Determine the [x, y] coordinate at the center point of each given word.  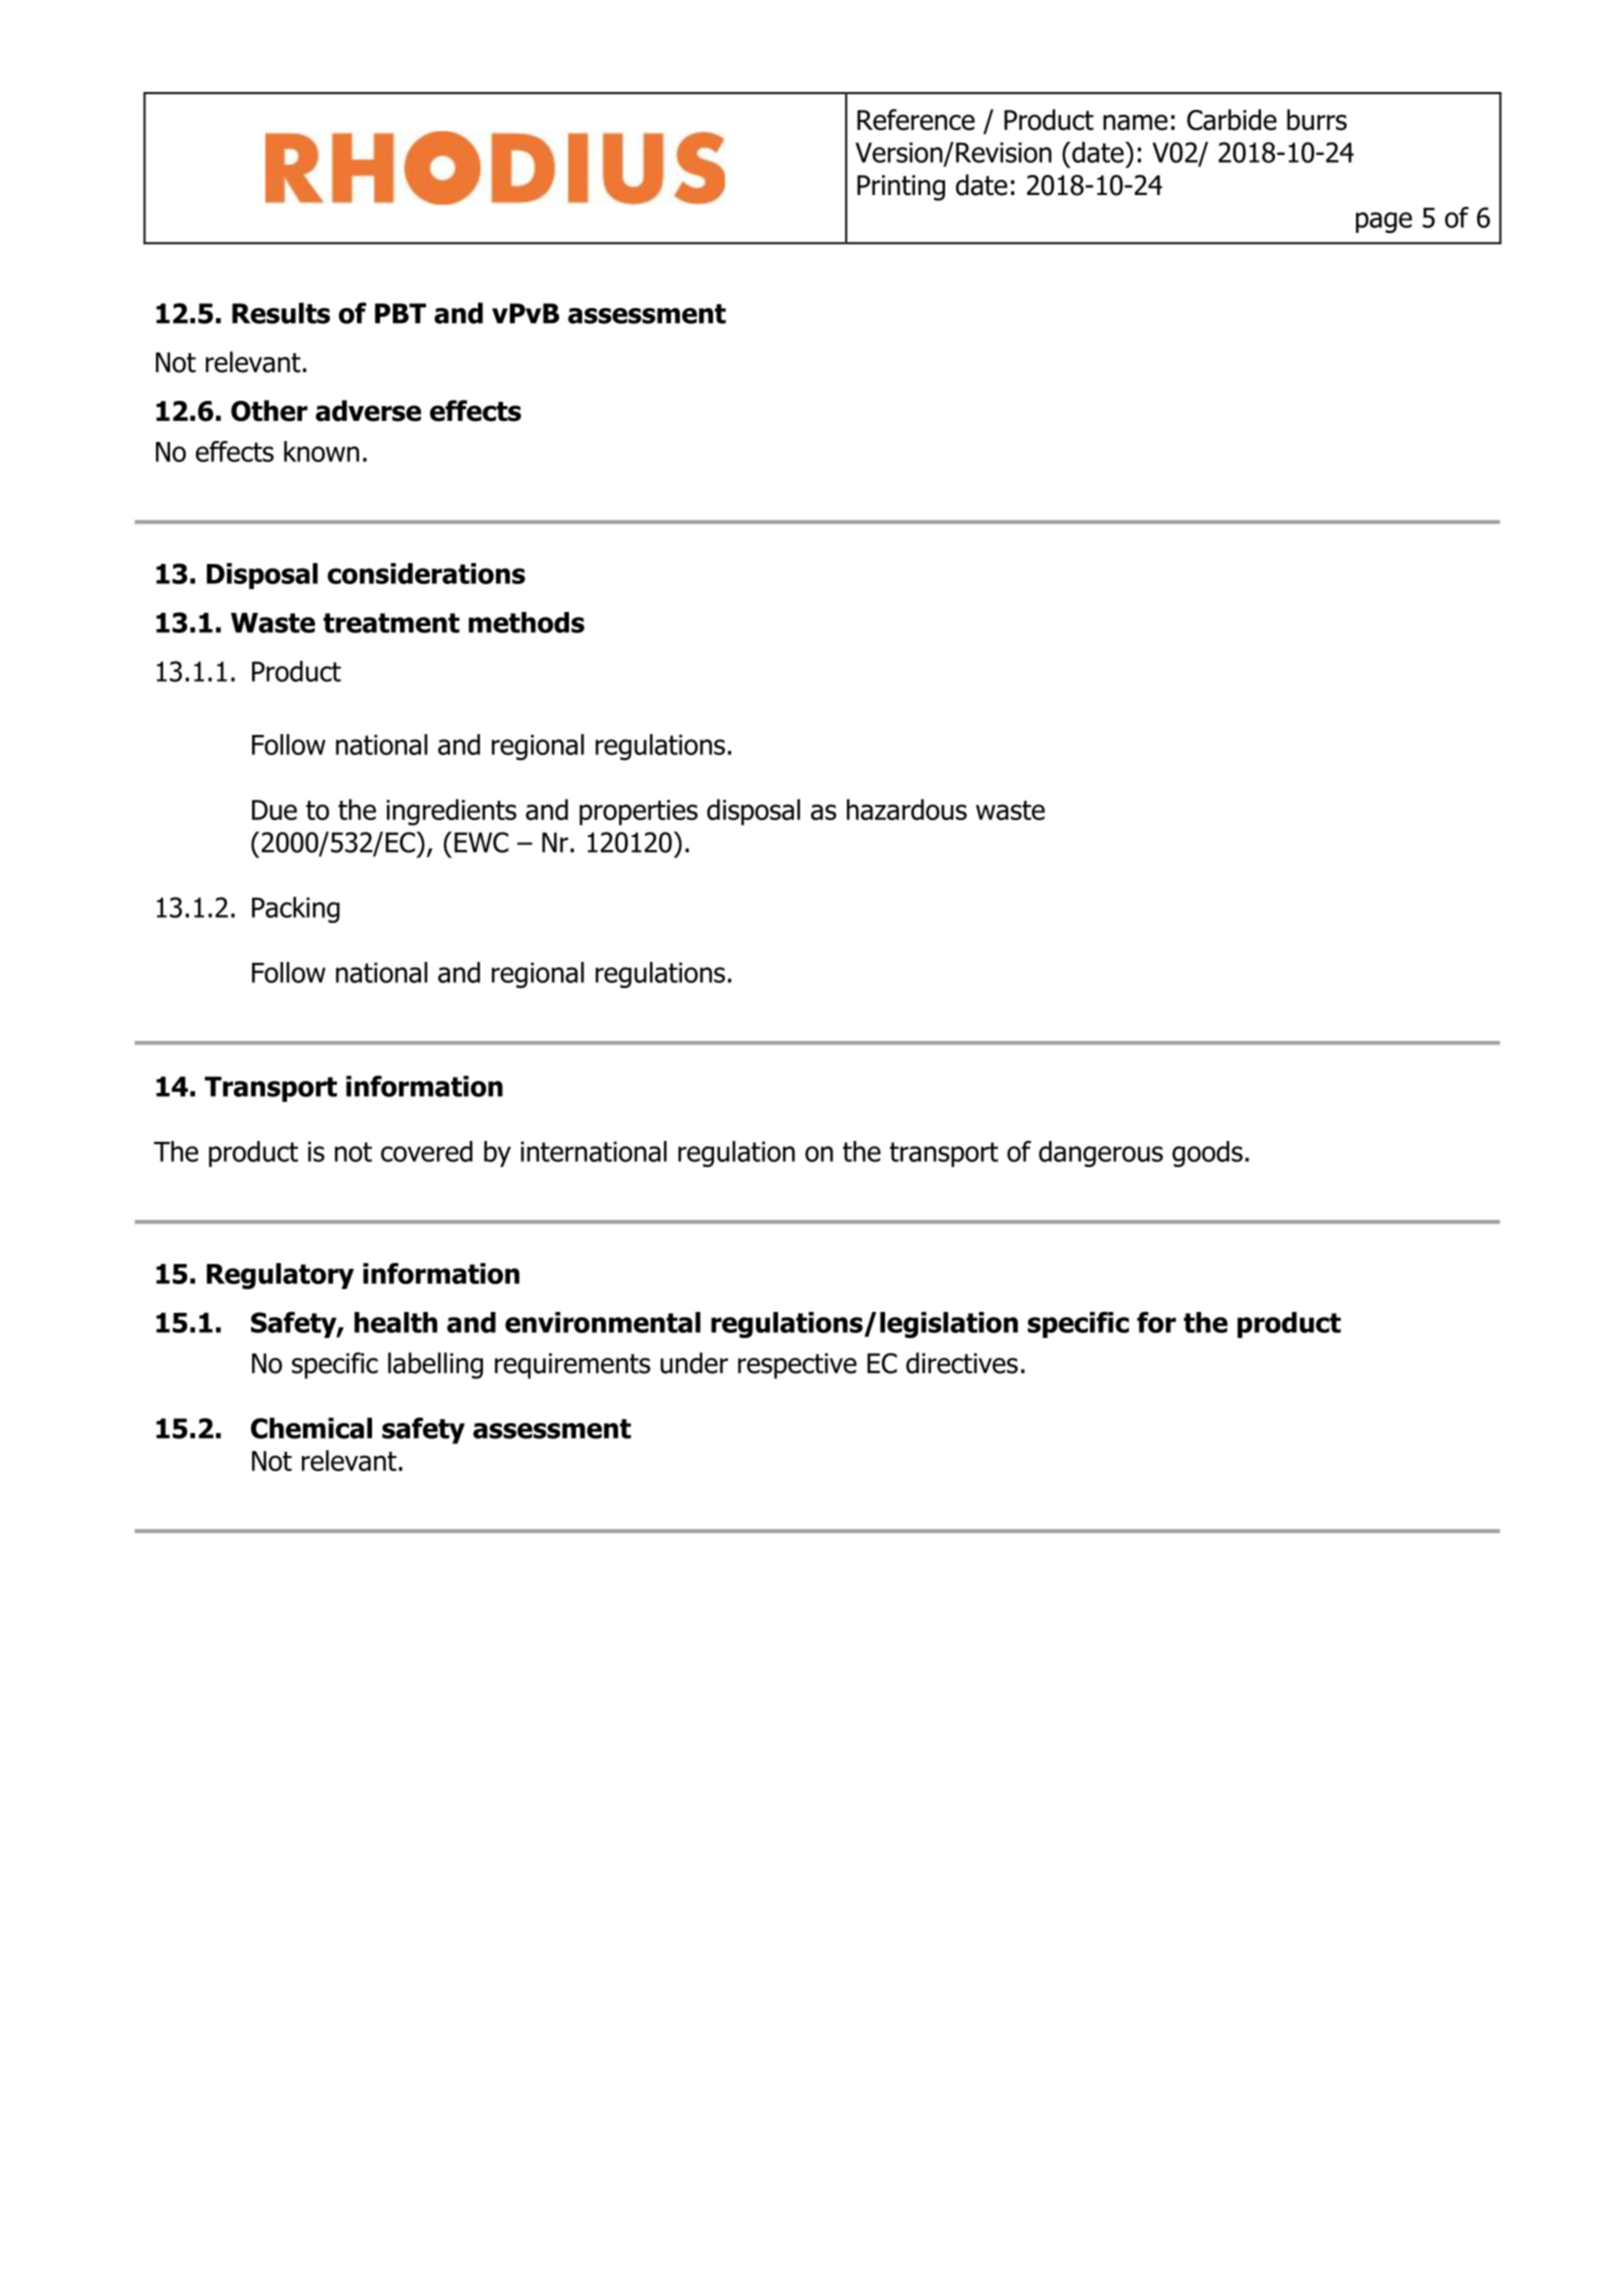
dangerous [1101, 1154]
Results [281, 313]
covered [427, 1151]
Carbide [1232, 120]
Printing [901, 188]
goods [1207, 1154]
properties [638, 812]
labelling [435, 1365]
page [1384, 222]
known [321, 451]
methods [527, 622]
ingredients [451, 812]
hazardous [907, 809]
